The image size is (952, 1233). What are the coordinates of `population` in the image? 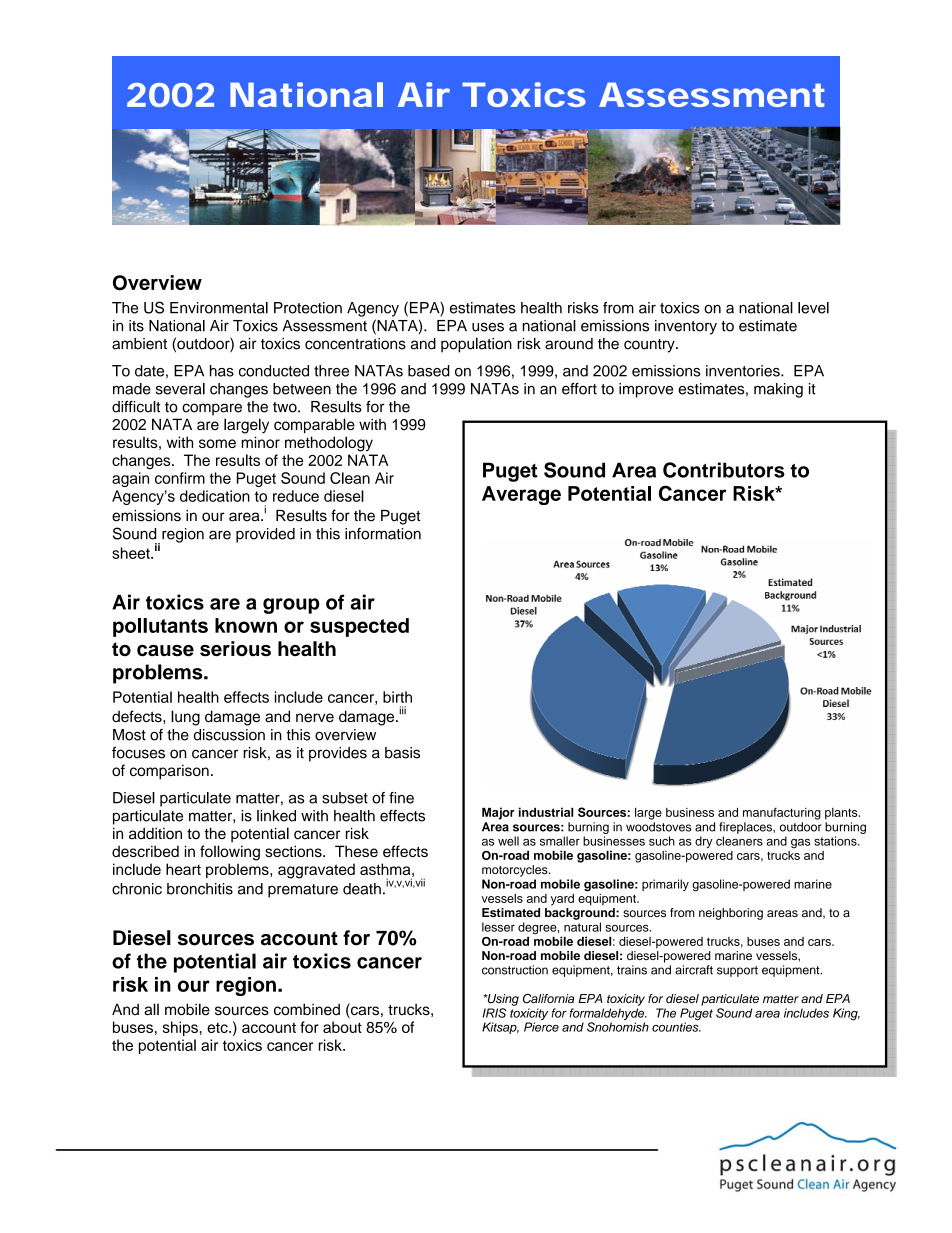 It's located at (476, 345).
